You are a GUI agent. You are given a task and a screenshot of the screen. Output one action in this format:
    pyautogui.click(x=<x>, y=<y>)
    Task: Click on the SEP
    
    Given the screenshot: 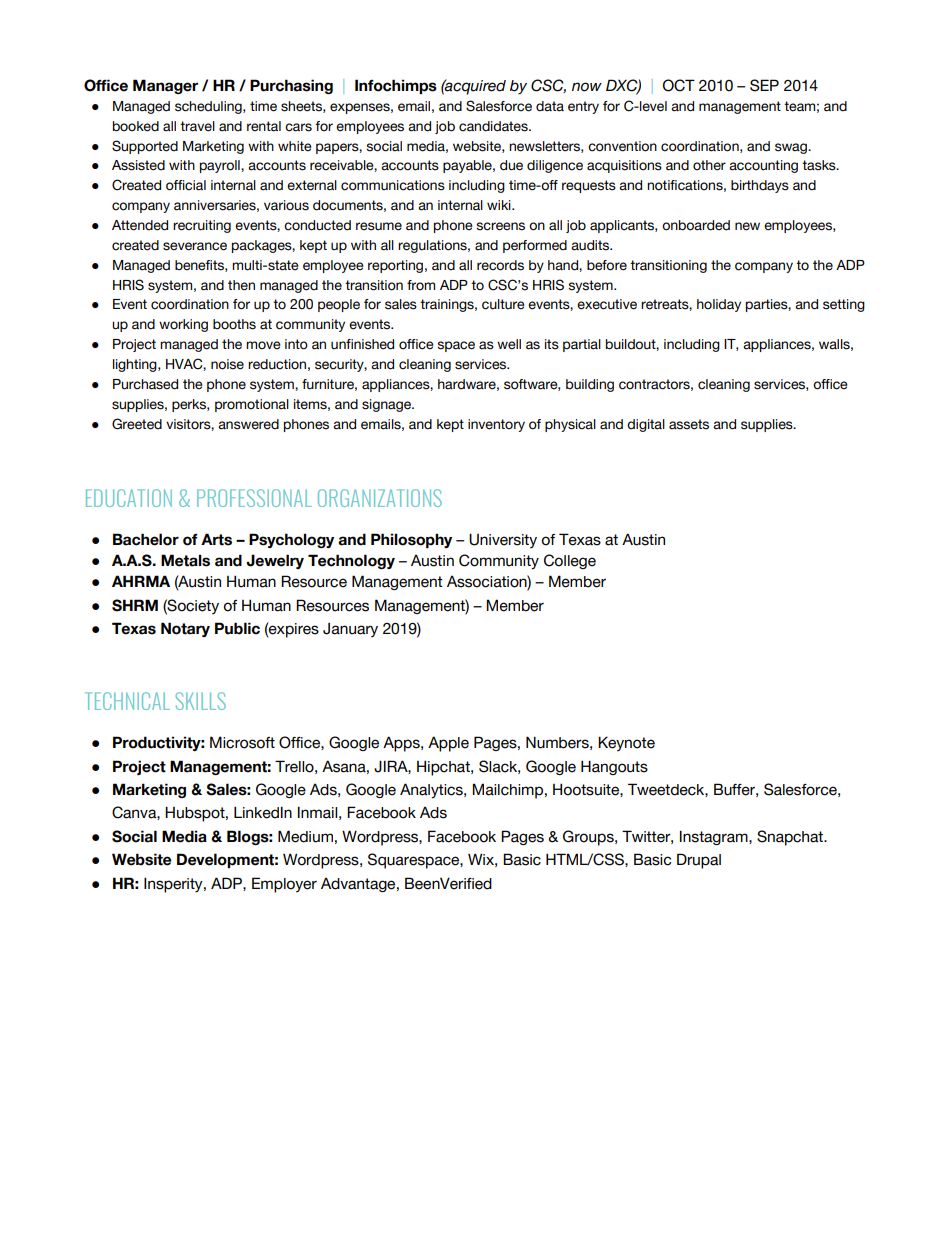 What is the action you would take?
    pyautogui.click(x=764, y=85)
